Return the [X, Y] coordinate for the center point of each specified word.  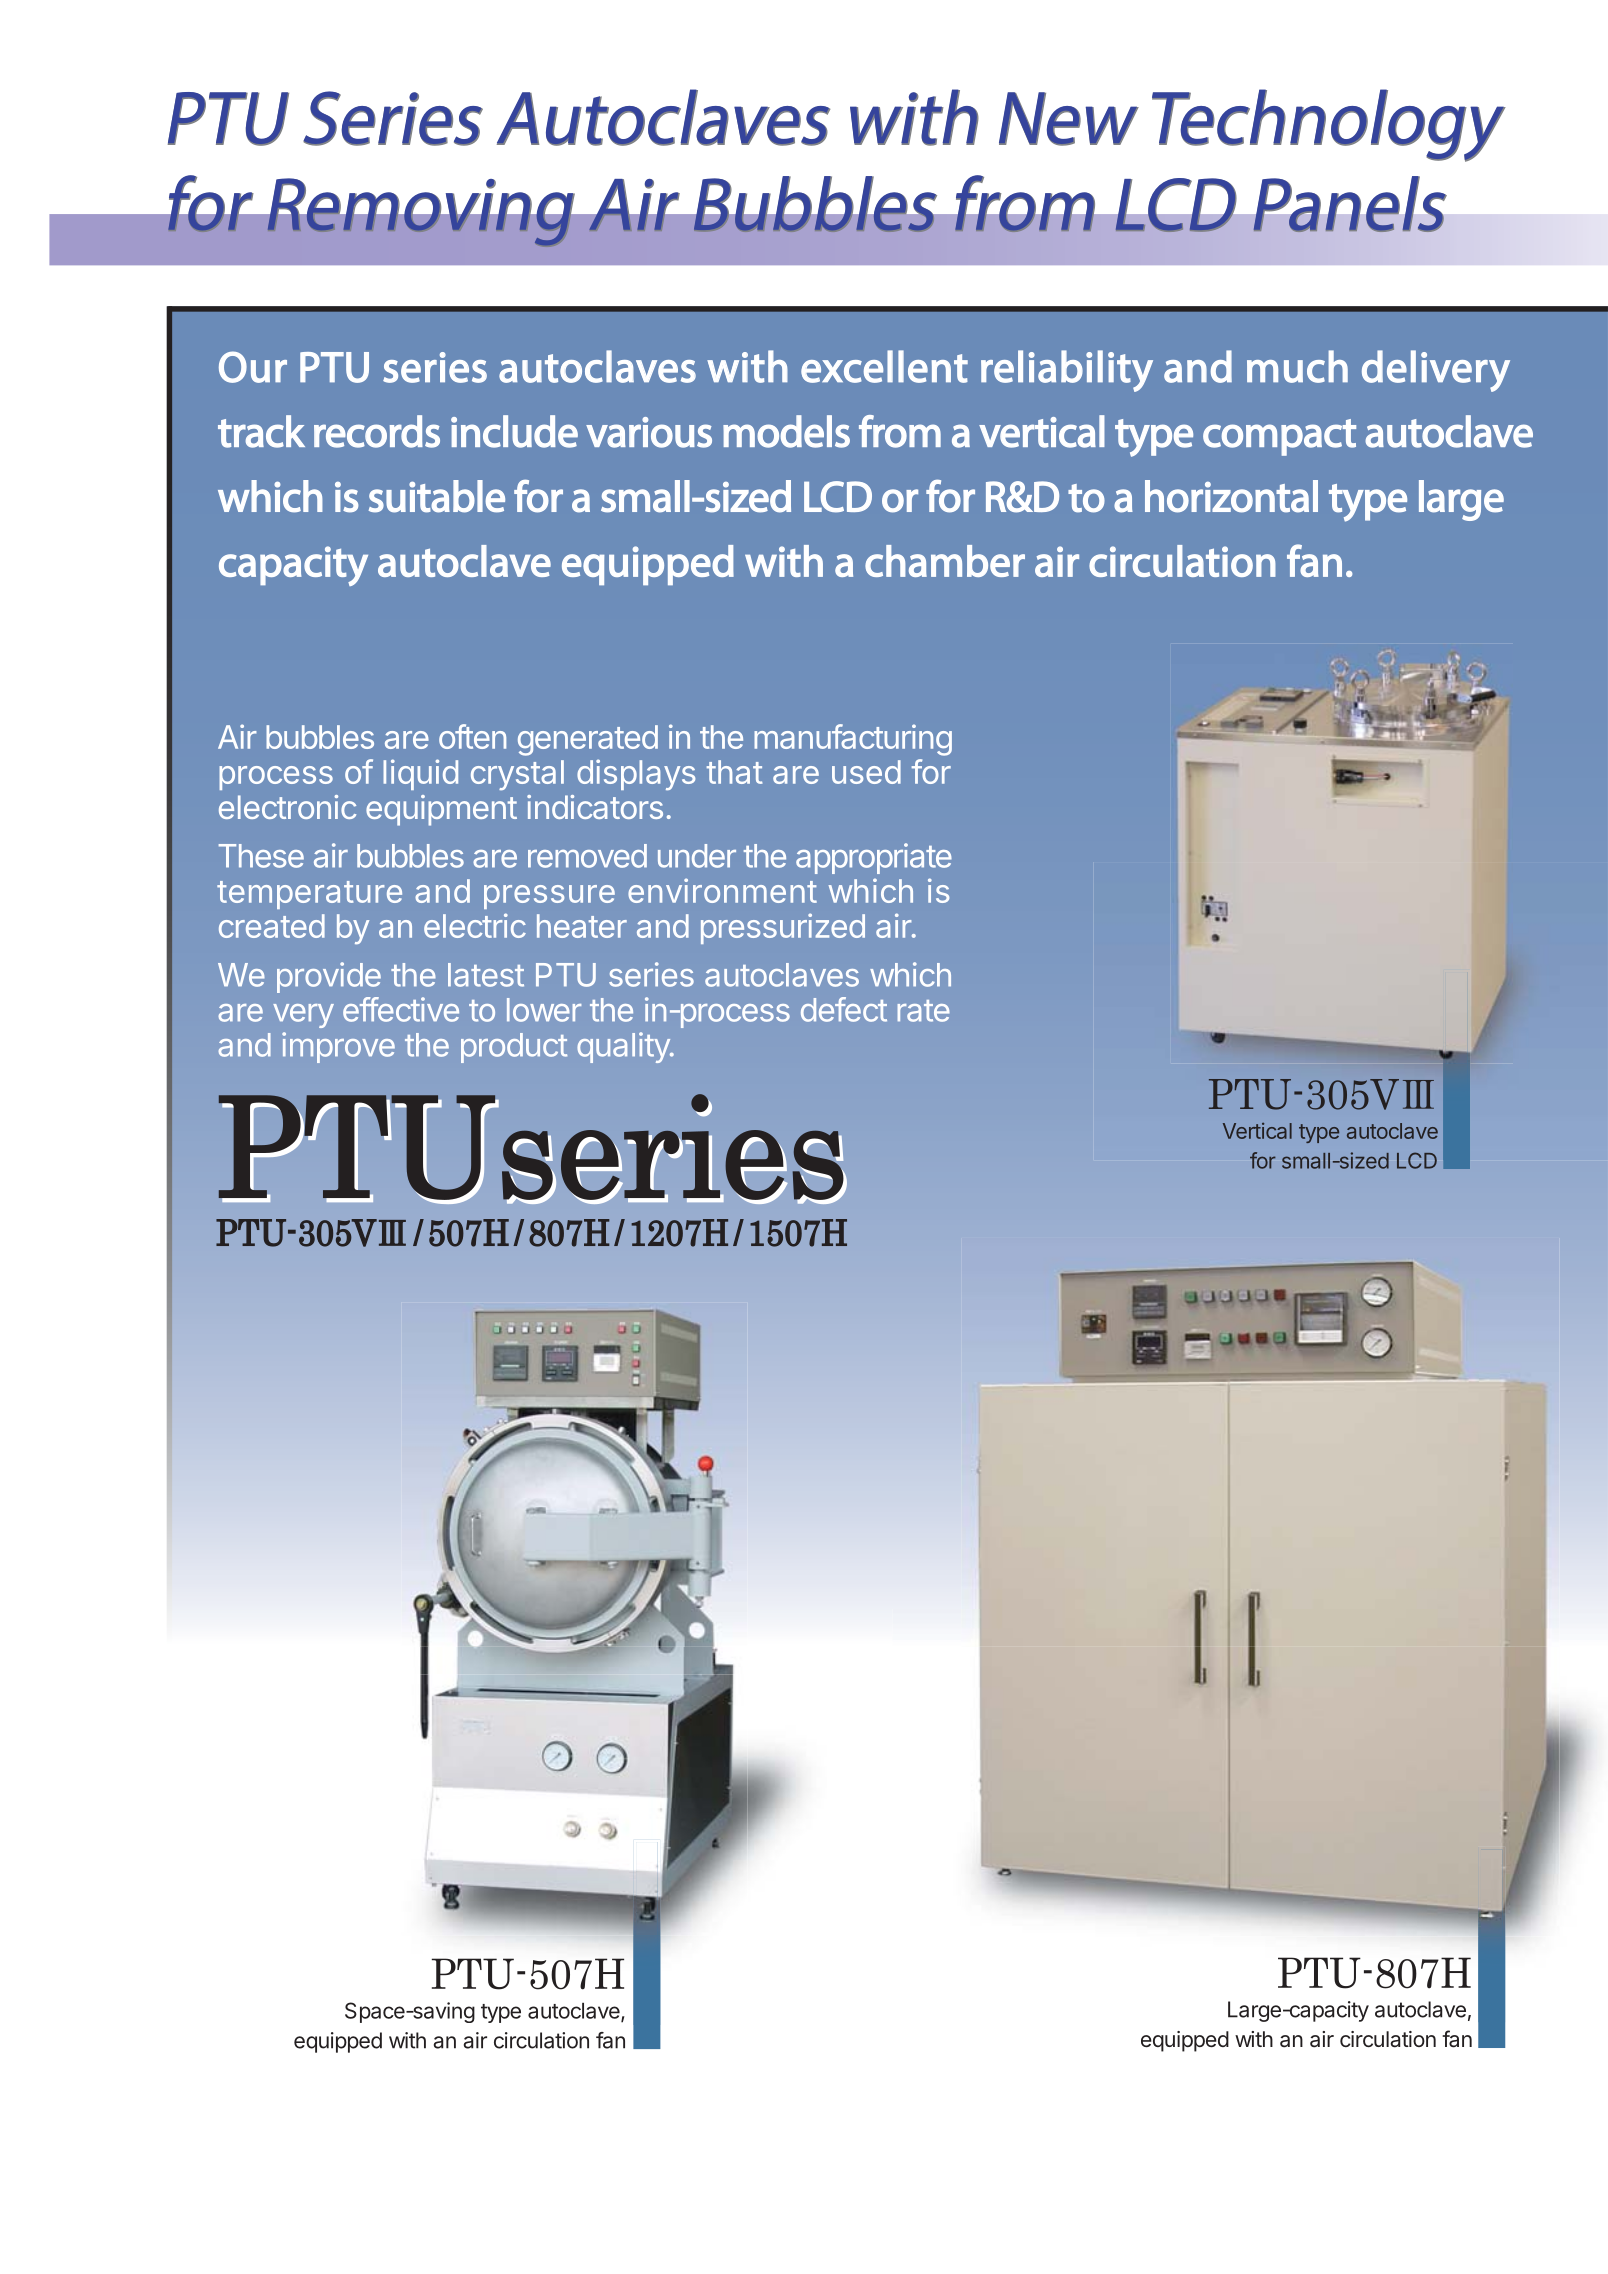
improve [338, 1047]
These [261, 856]
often [472, 736]
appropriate [874, 858]
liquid [420, 774]
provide [329, 977]
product [514, 1048]
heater [582, 926]
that [734, 772]
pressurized [783, 928]
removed [587, 856]
